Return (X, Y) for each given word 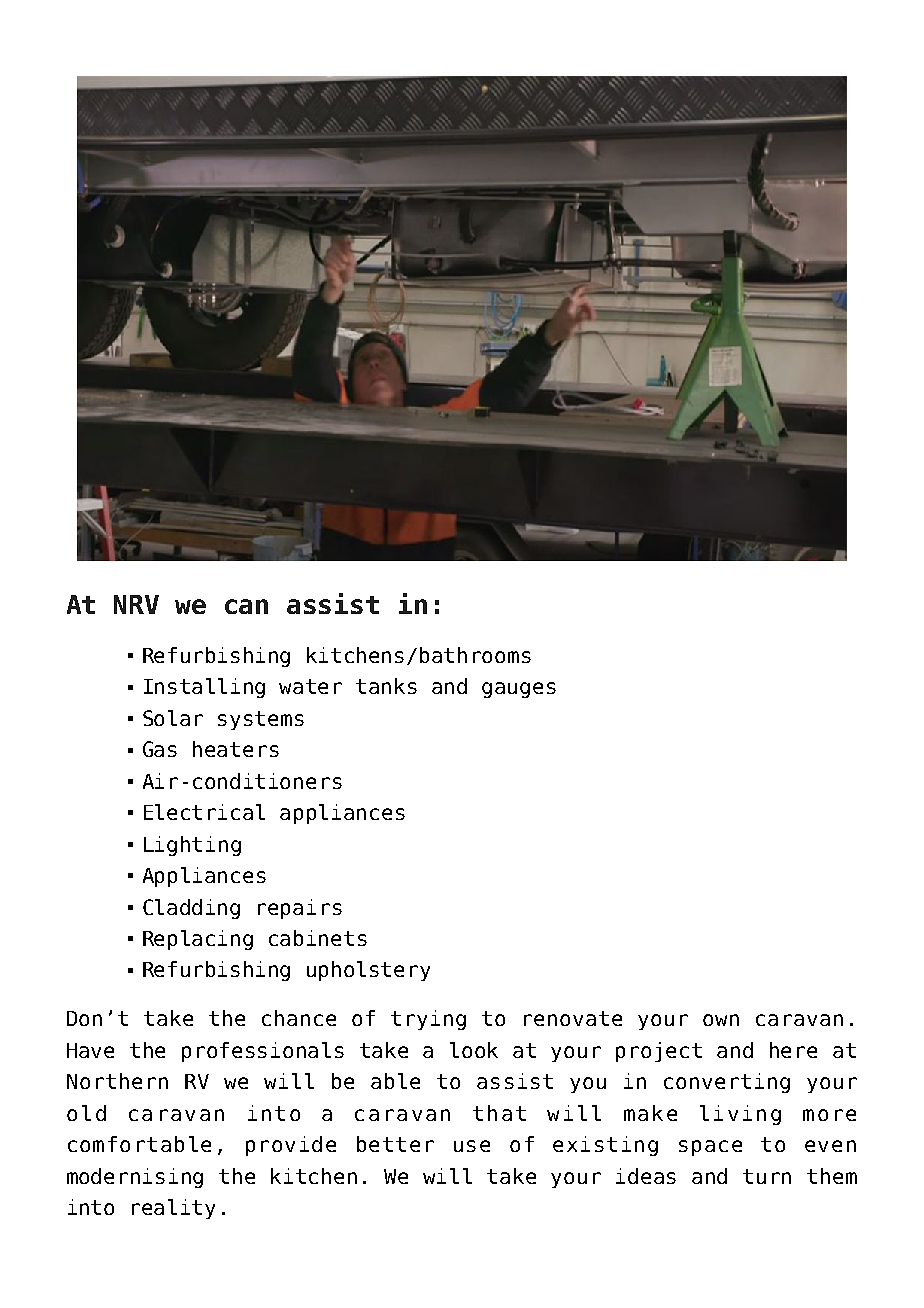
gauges (519, 690)
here (793, 1050)
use (472, 1146)
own (721, 1020)
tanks (386, 686)
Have (90, 1050)
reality (173, 1209)
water (310, 686)
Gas (160, 749)
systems (261, 720)
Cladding (191, 909)
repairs (300, 909)
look (474, 1050)
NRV (136, 604)
